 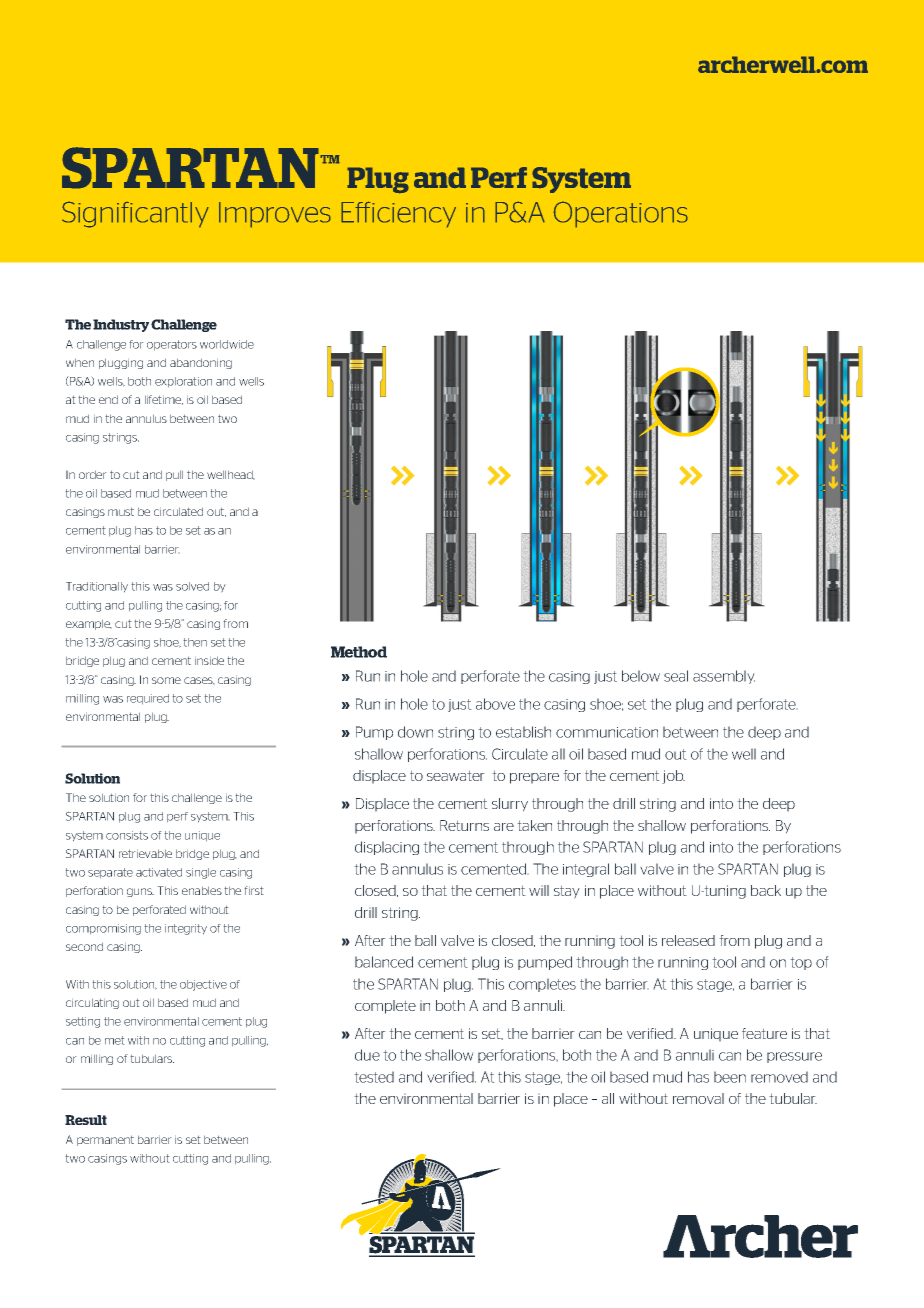 What do you see at coordinates (140, 892) in the screenshot?
I see `guns` at bounding box center [140, 892].
